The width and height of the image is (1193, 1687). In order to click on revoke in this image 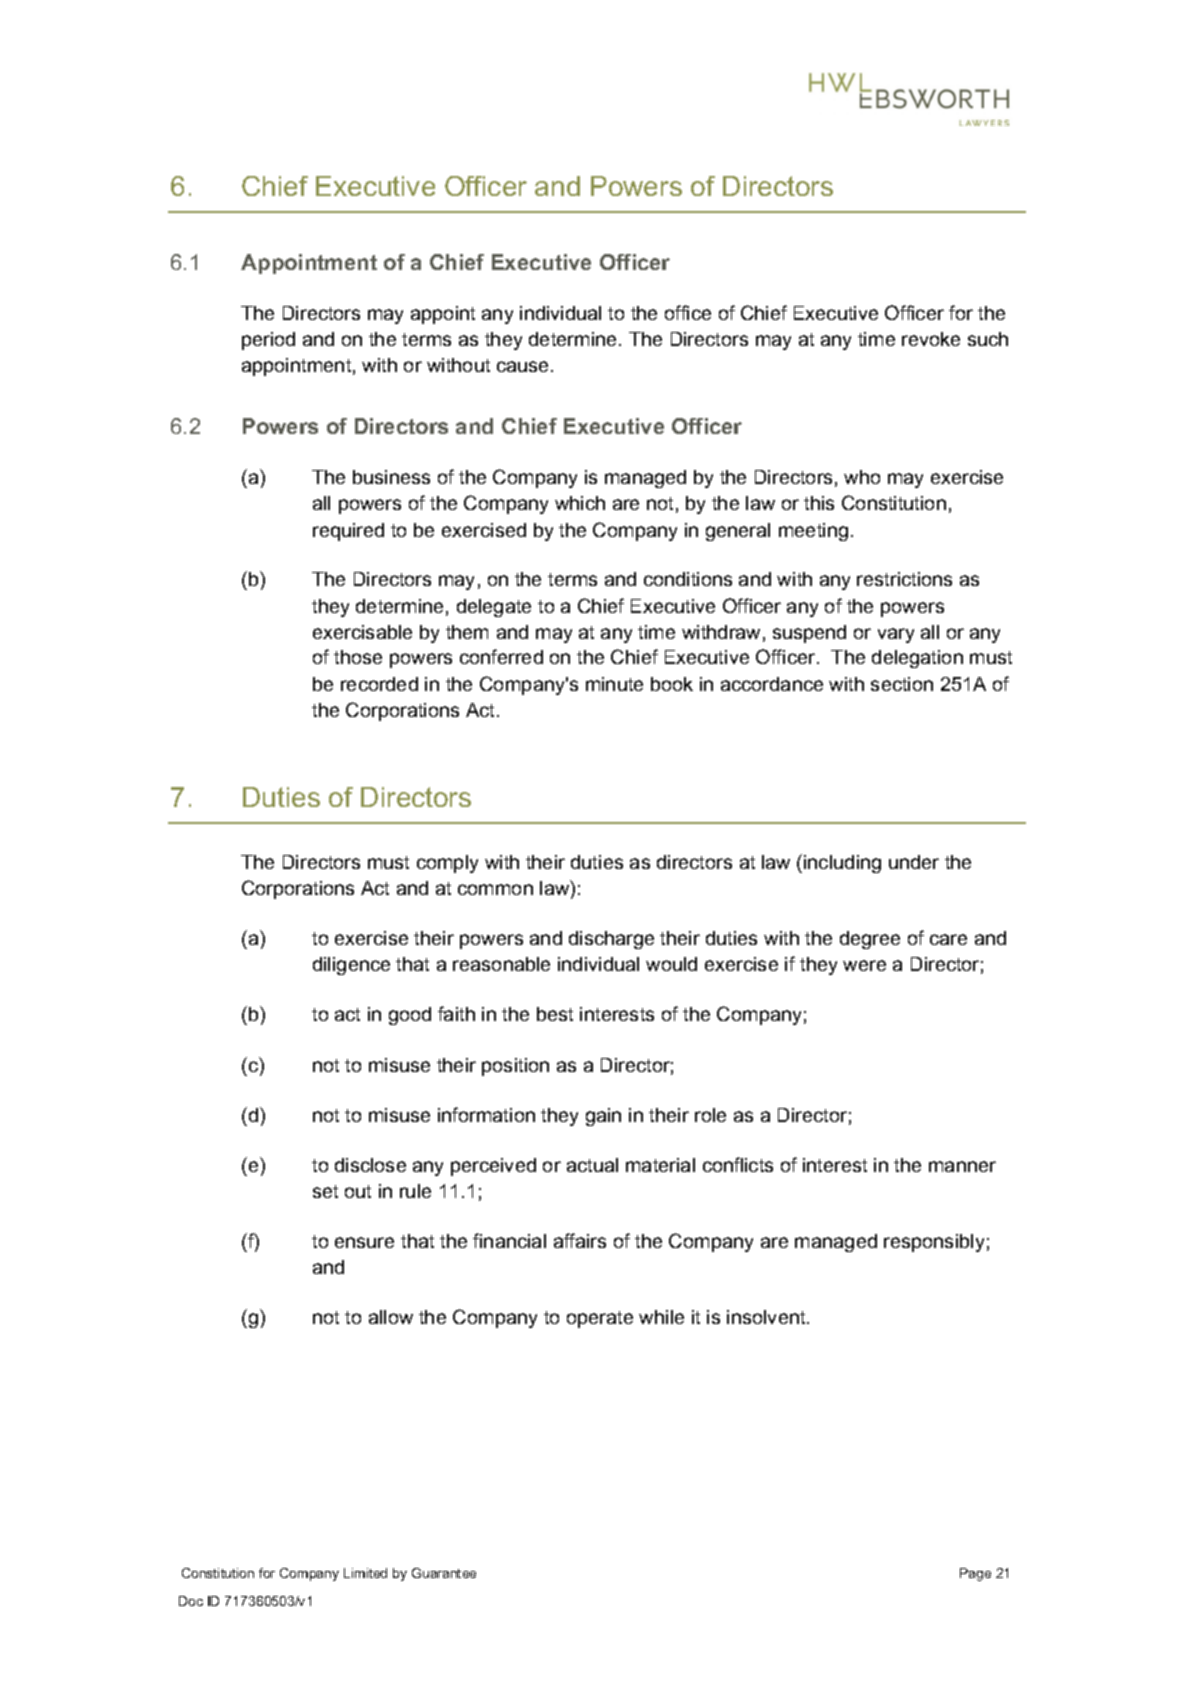, I will do `click(931, 339)`.
